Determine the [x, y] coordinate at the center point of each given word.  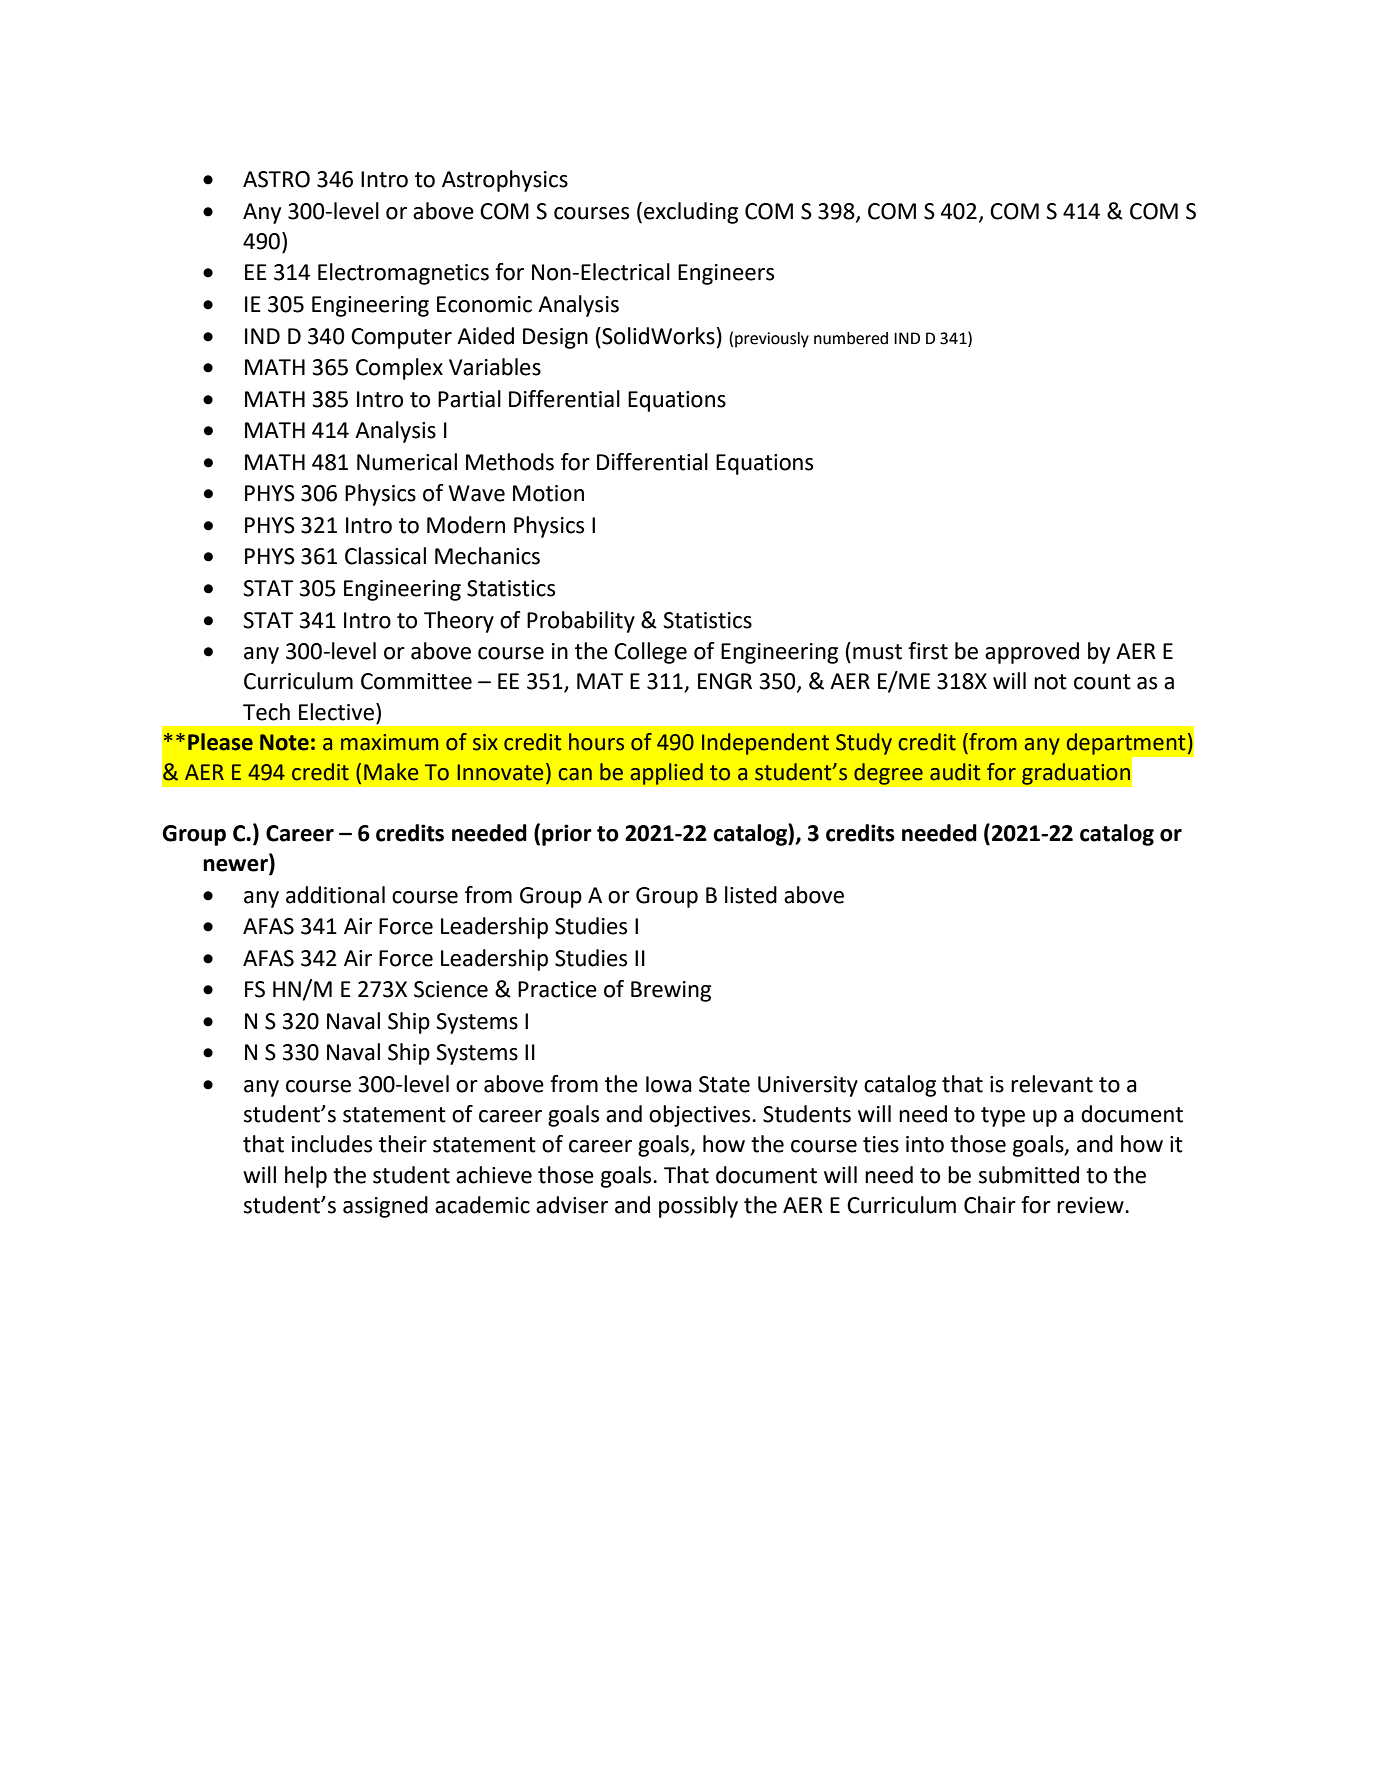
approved [1032, 653]
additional [335, 895]
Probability [581, 622]
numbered [851, 338]
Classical [385, 556]
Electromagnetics [403, 274]
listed [751, 895]
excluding [691, 213]
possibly [698, 1207]
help [306, 1177]
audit [955, 772]
